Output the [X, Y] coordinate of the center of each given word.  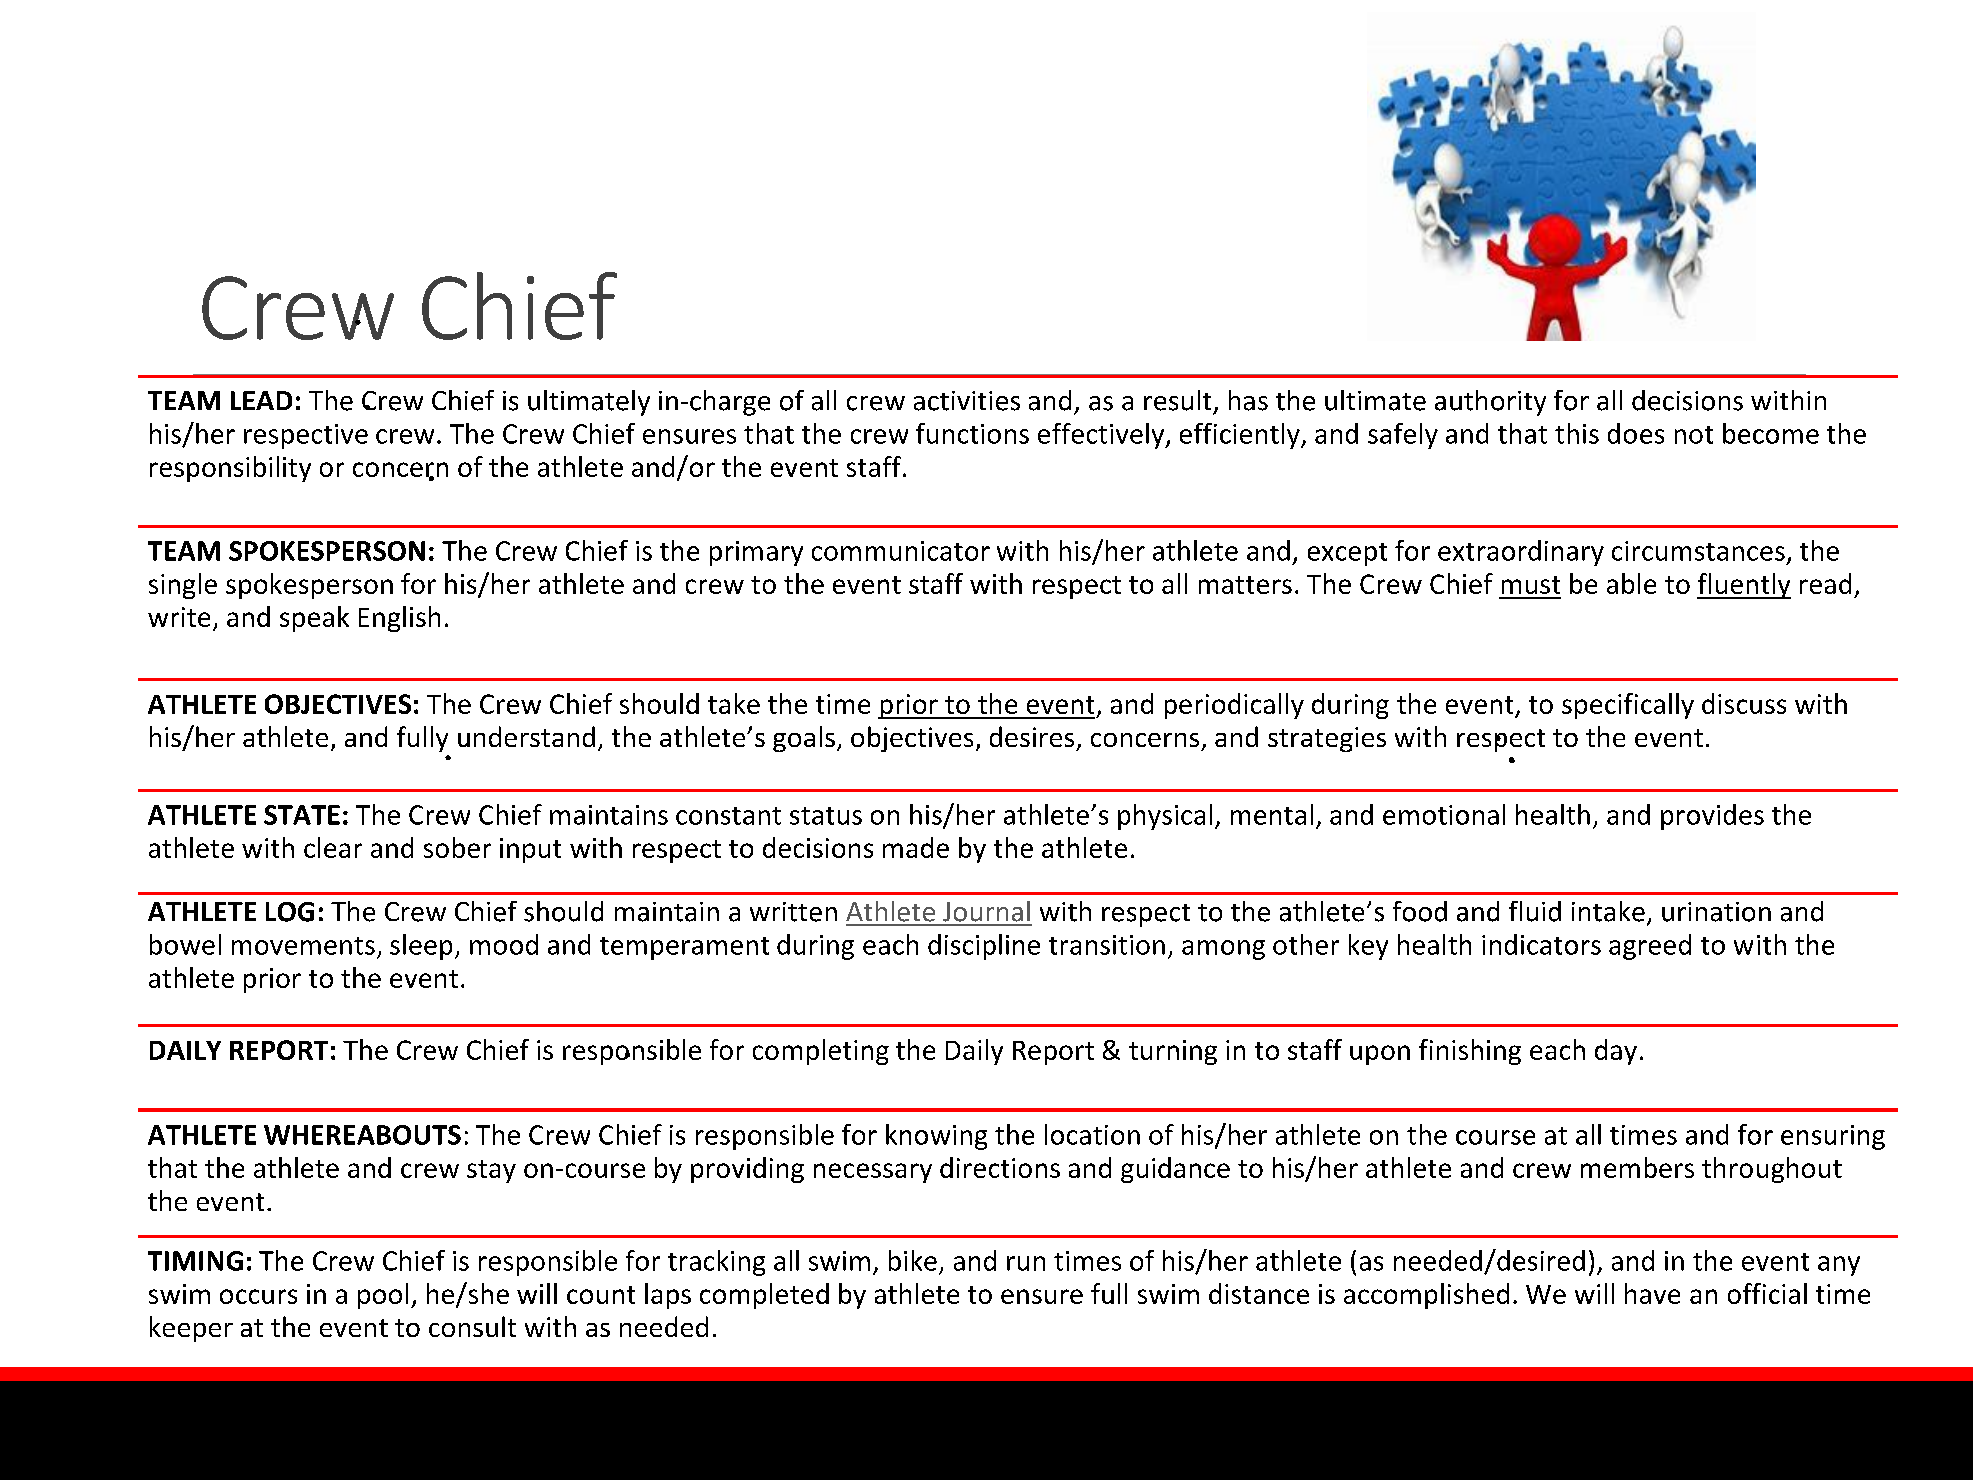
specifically [1628, 706]
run [1026, 1263]
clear [333, 847]
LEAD [261, 400]
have [1652, 1293]
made [916, 847]
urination [1716, 912]
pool [383, 1296]
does [1636, 433]
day [1616, 1052]
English [399, 619]
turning [1173, 1052]
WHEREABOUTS [362, 1135]
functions [972, 433]
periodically [1234, 706]
